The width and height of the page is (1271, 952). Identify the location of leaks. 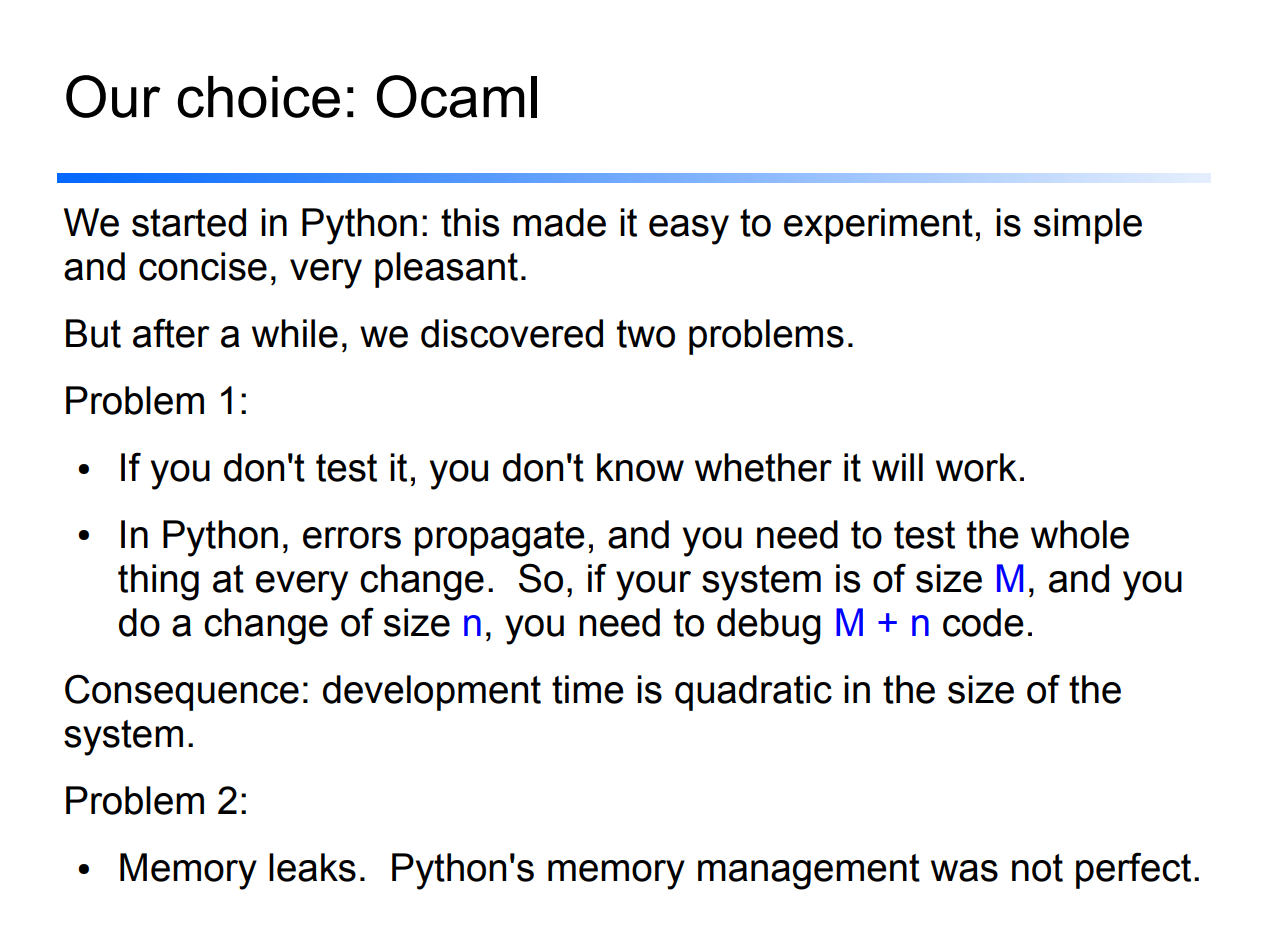
(312, 867).
